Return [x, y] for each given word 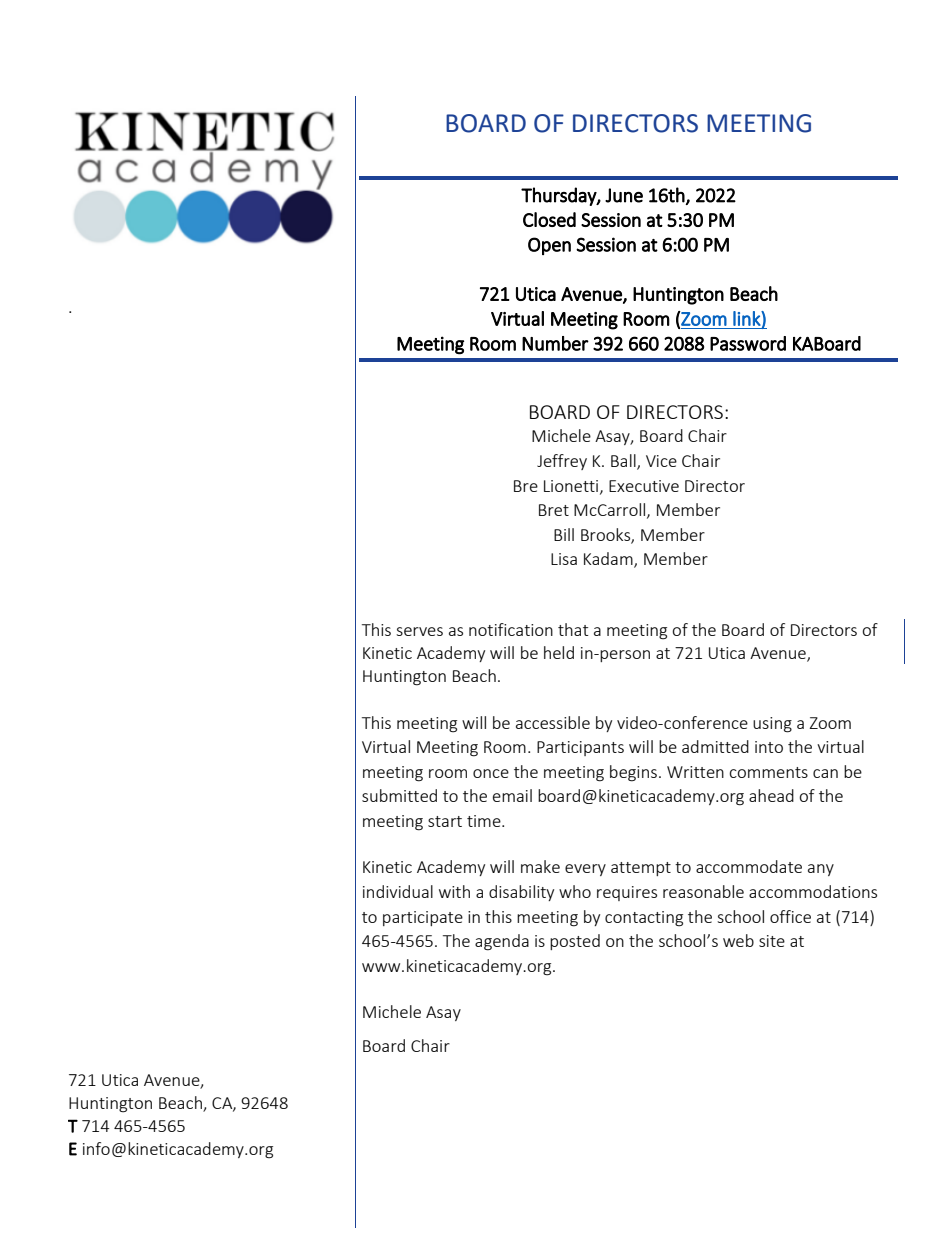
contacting [644, 919]
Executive [644, 486]
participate [423, 918]
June [624, 195]
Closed [549, 219]
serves [419, 631]
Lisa [564, 559]
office [790, 916]
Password [748, 343]
